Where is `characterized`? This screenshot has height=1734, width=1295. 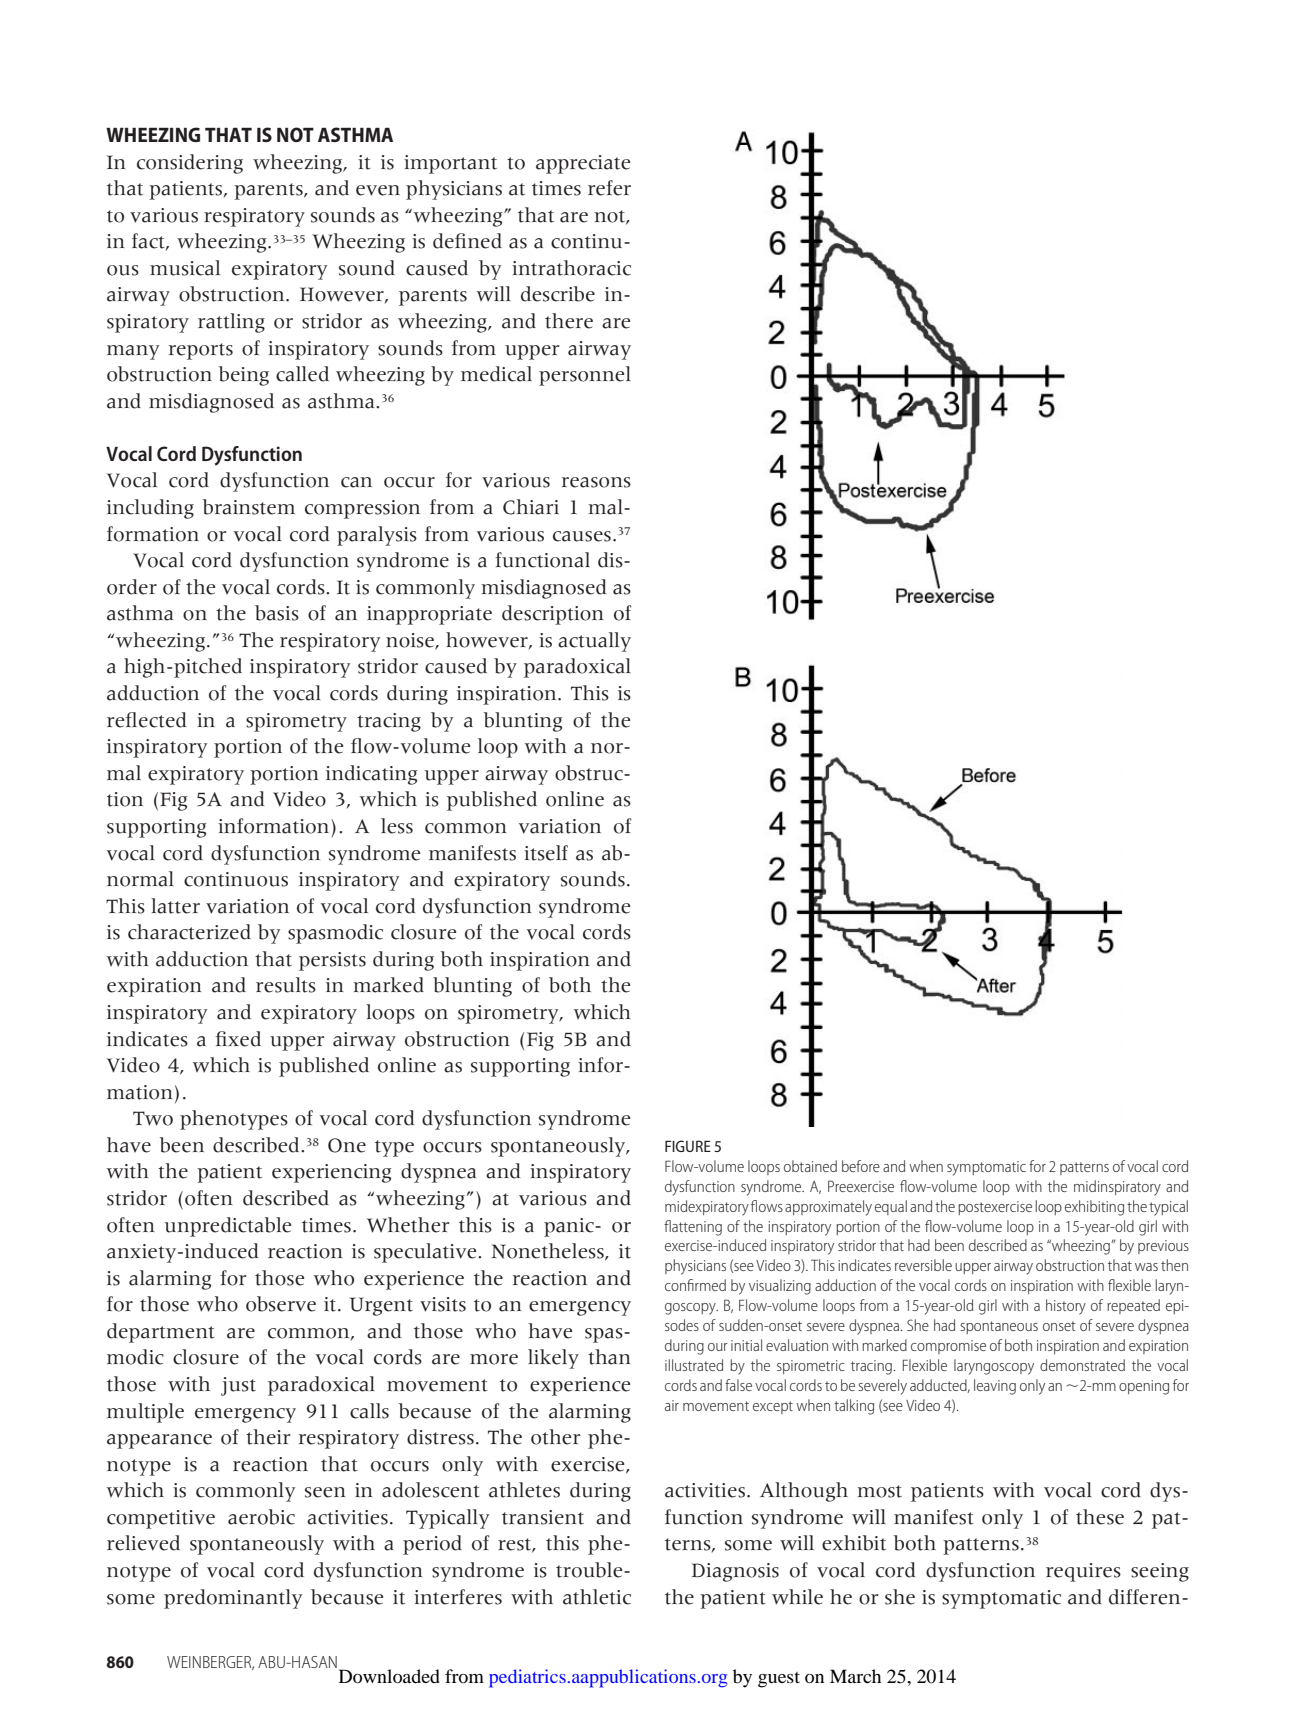
characterized is located at coordinates (189, 932).
